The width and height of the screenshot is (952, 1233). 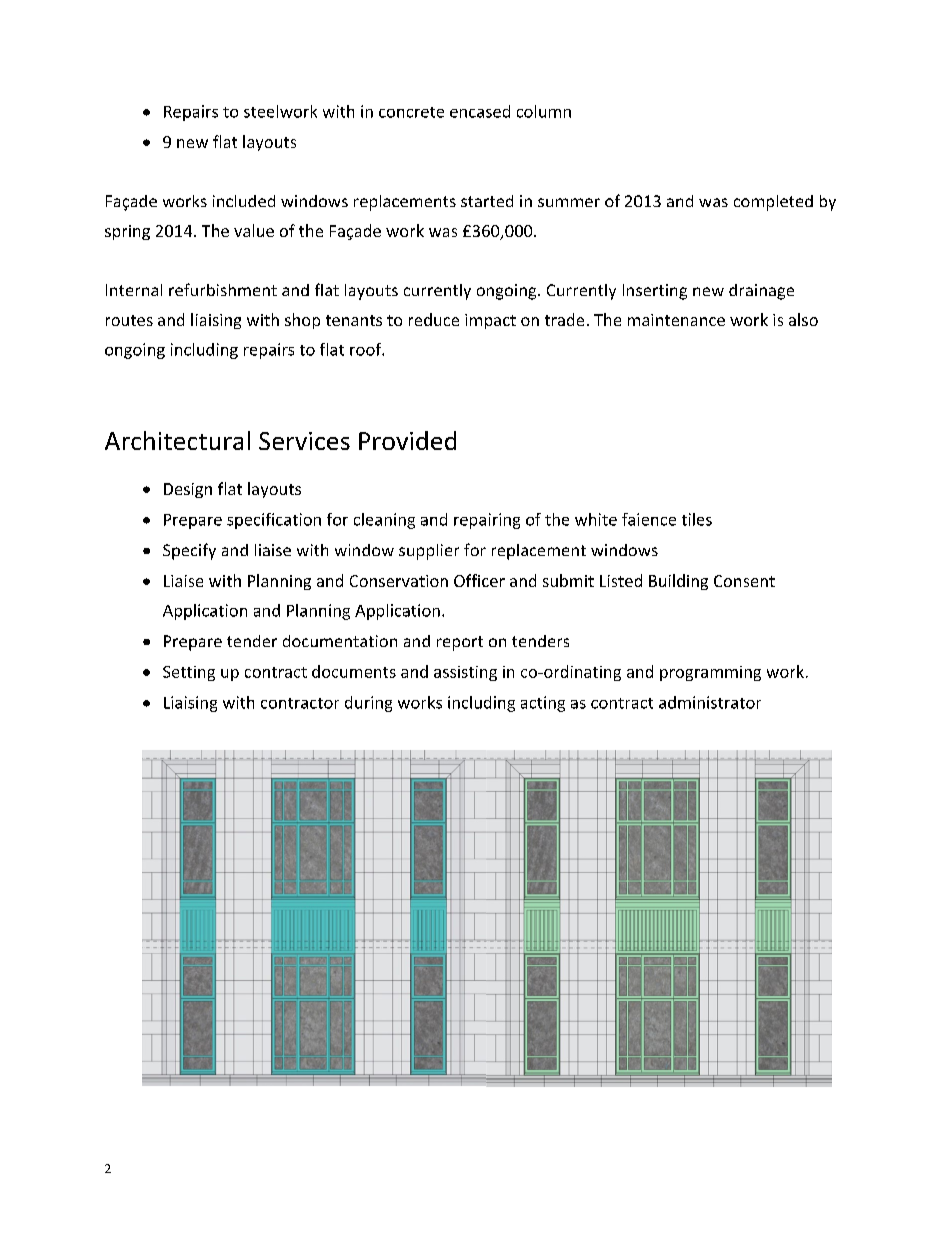 I want to click on Architectural, so click(x=177, y=440).
